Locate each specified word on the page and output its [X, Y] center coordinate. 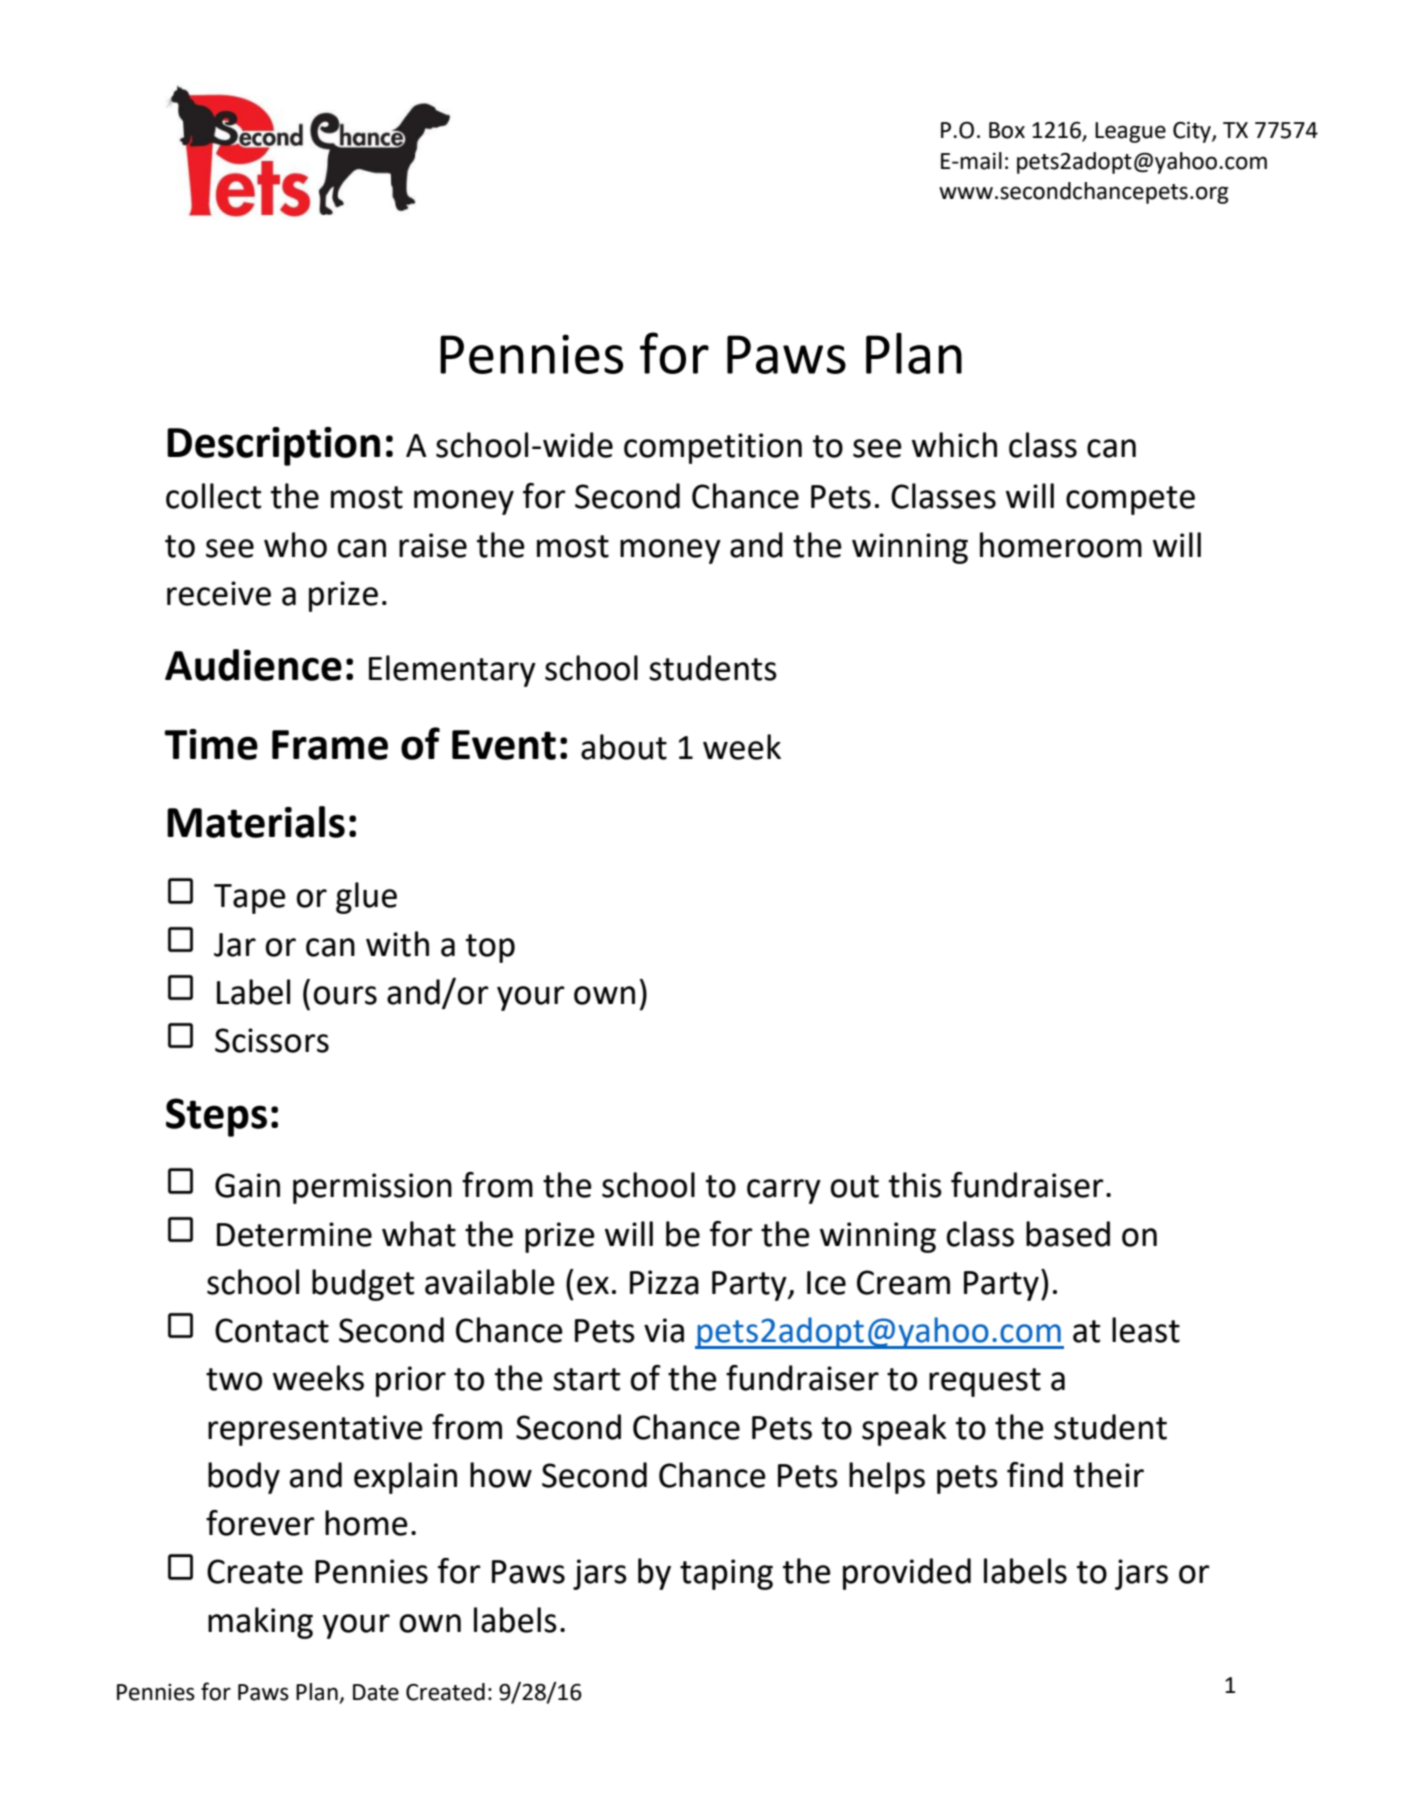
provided [907, 1574]
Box [1007, 130]
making [260, 1623]
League [1130, 132]
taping [726, 1574]
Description [273, 446]
